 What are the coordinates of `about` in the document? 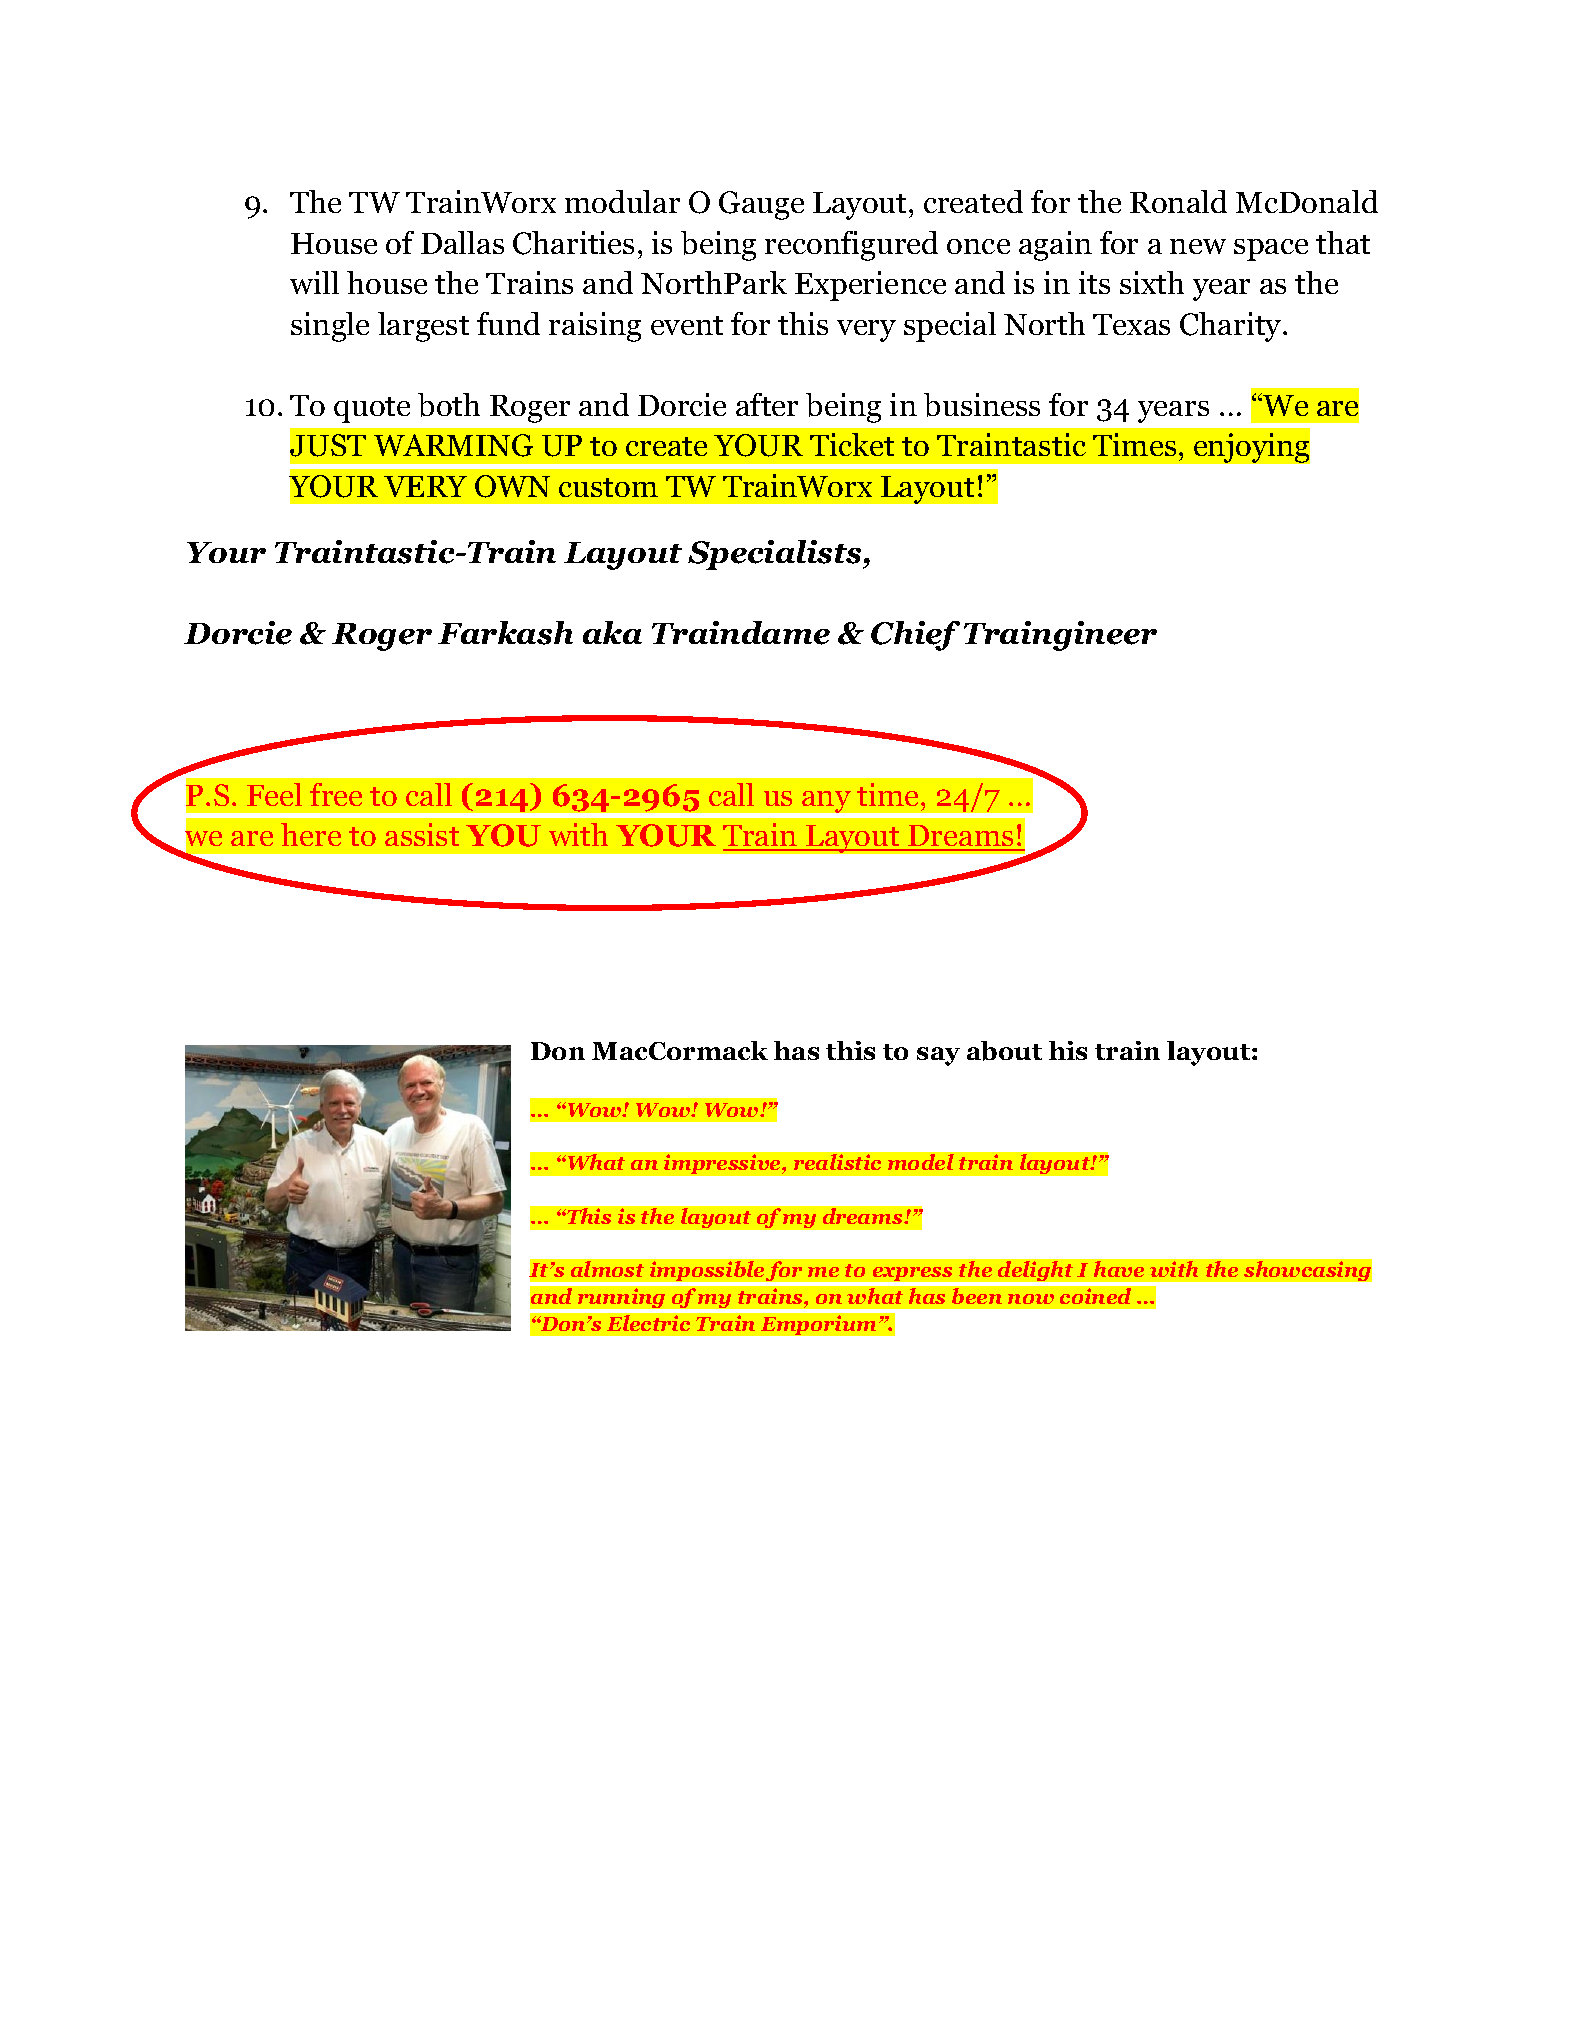 It's located at (1004, 1051).
